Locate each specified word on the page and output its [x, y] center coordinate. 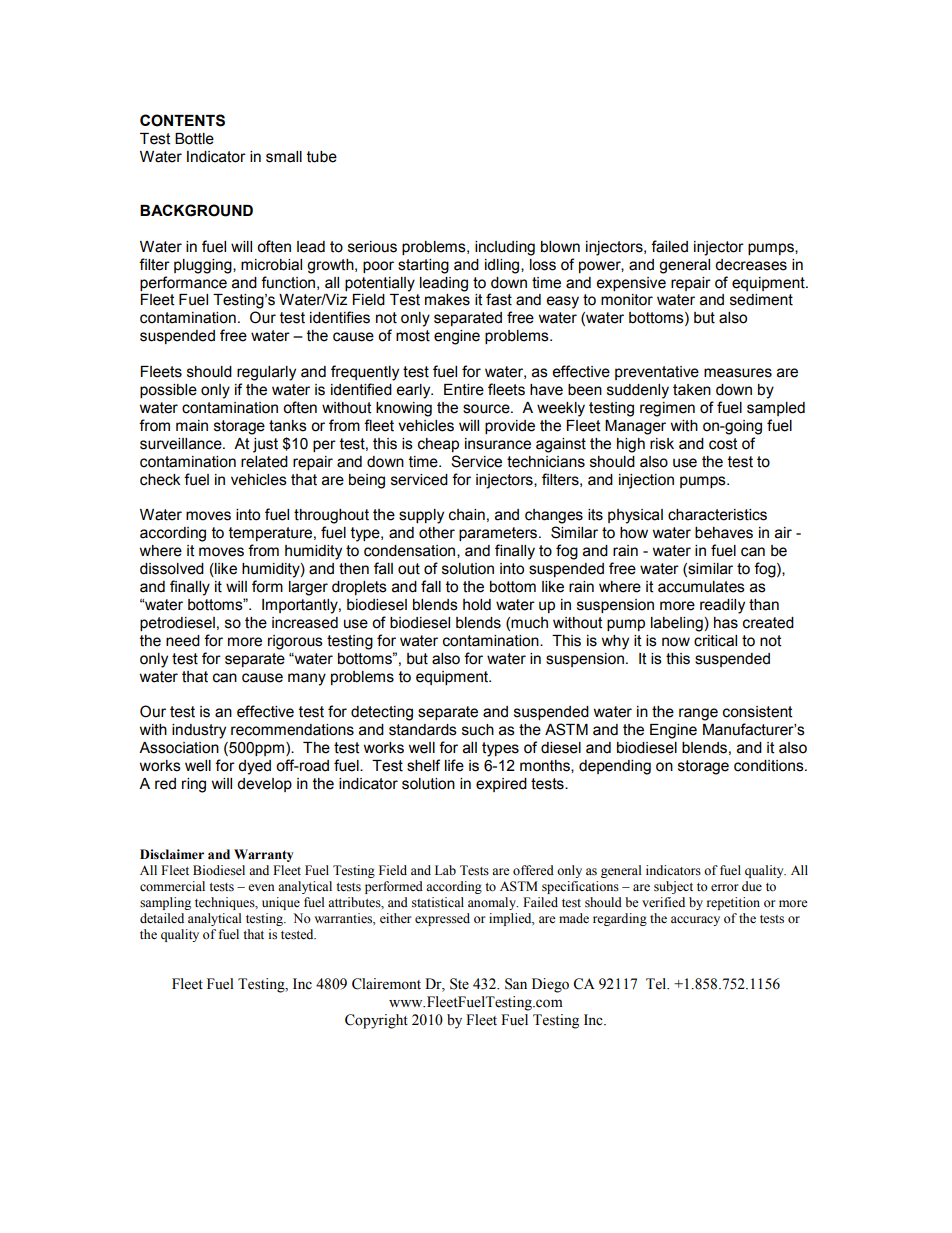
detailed [162, 918]
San [516, 984]
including [505, 248]
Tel [657, 984]
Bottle [194, 139]
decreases [751, 265]
